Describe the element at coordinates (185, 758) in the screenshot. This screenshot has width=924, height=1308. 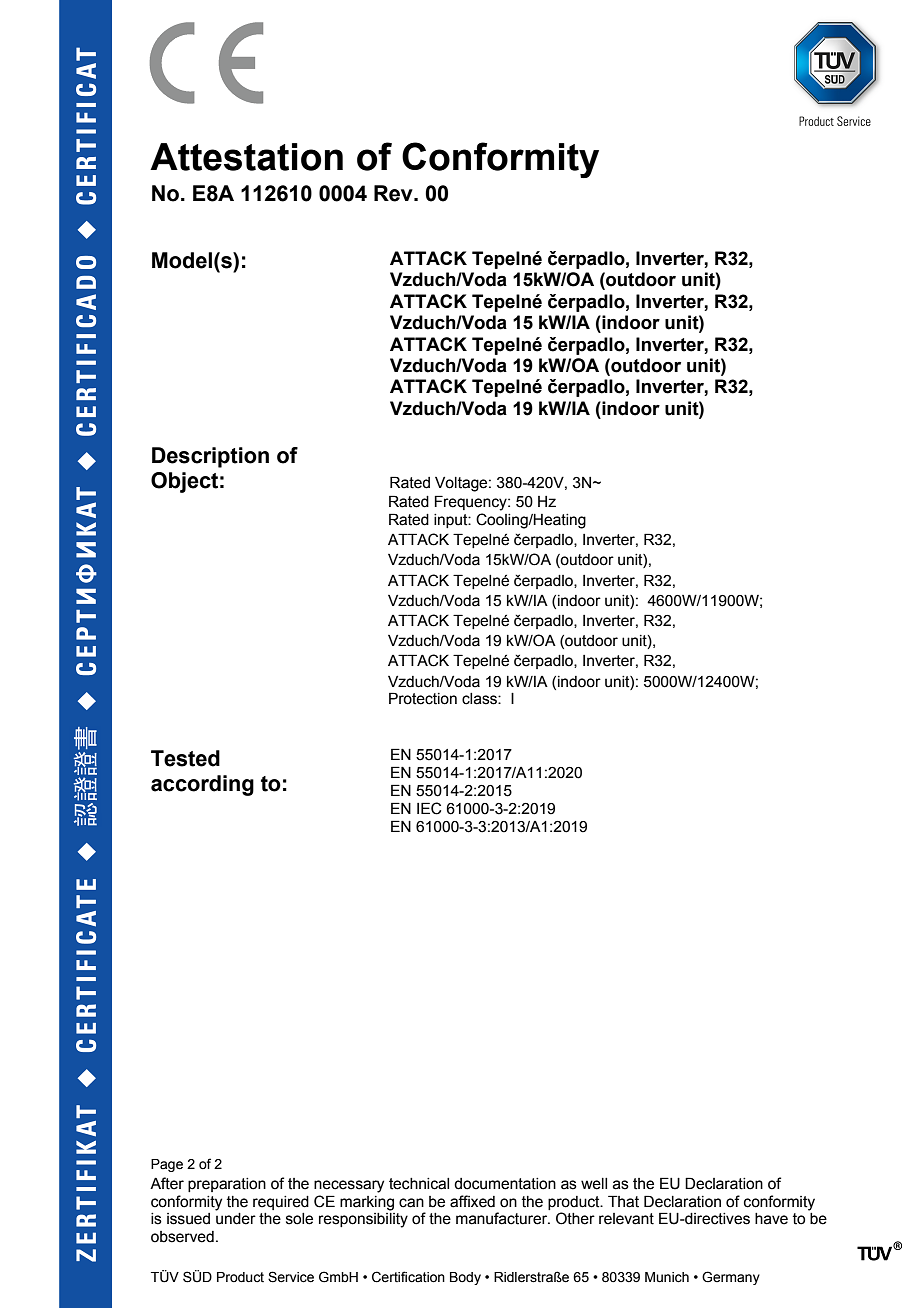
I see `Tested` at that location.
